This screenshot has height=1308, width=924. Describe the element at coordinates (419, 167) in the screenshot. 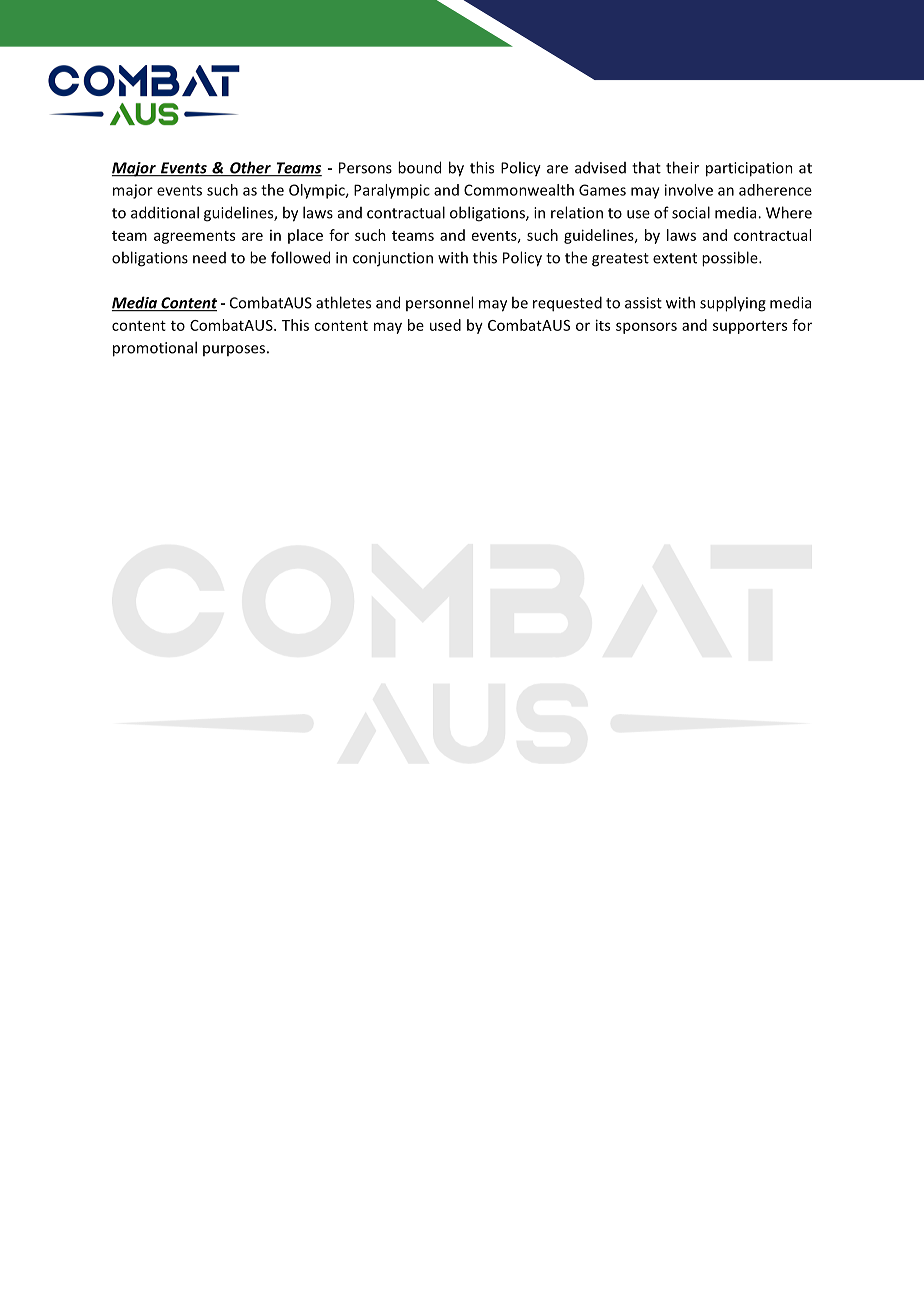

I see `bound` at that location.
